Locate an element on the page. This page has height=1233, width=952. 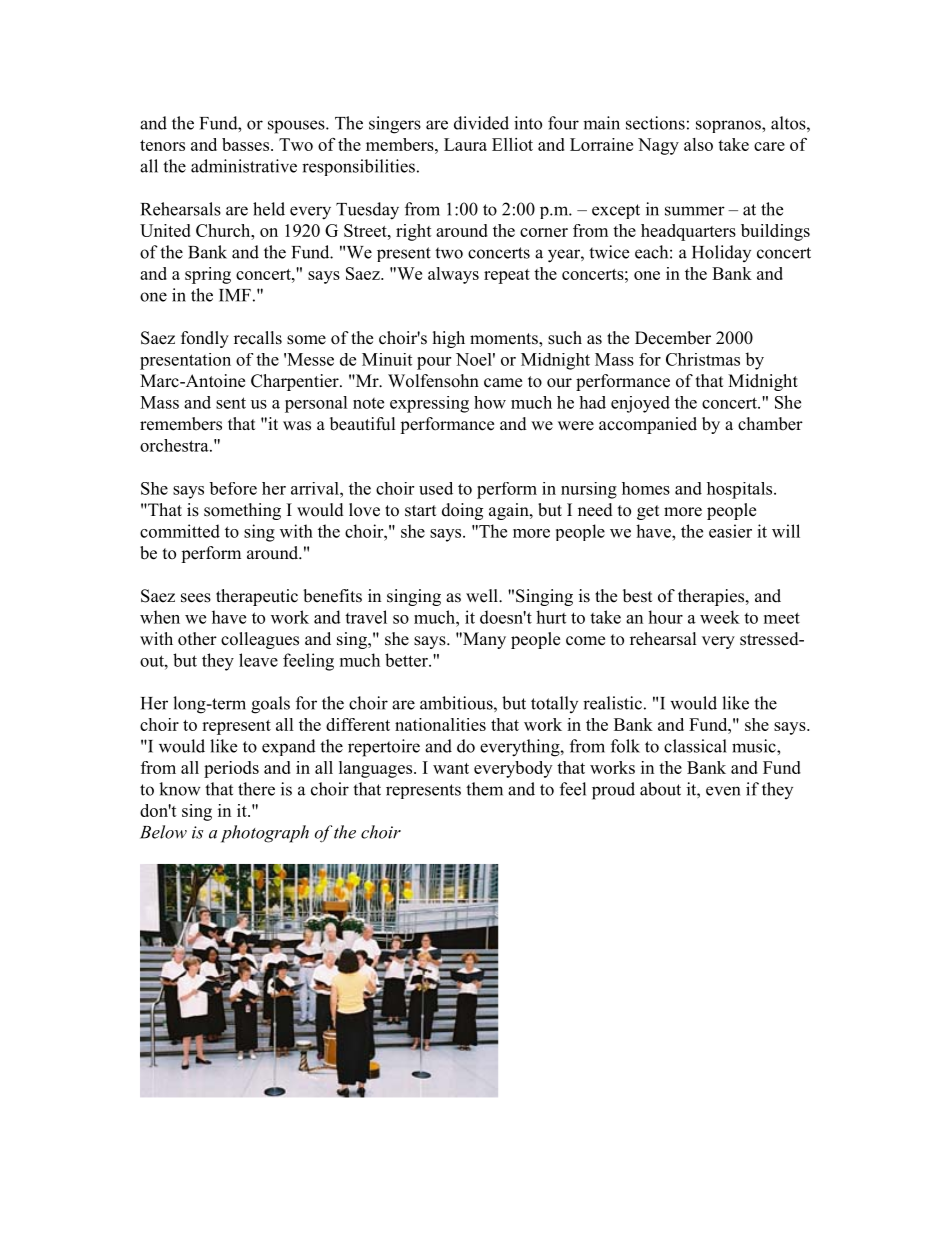
also is located at coordinates (698, 144).
